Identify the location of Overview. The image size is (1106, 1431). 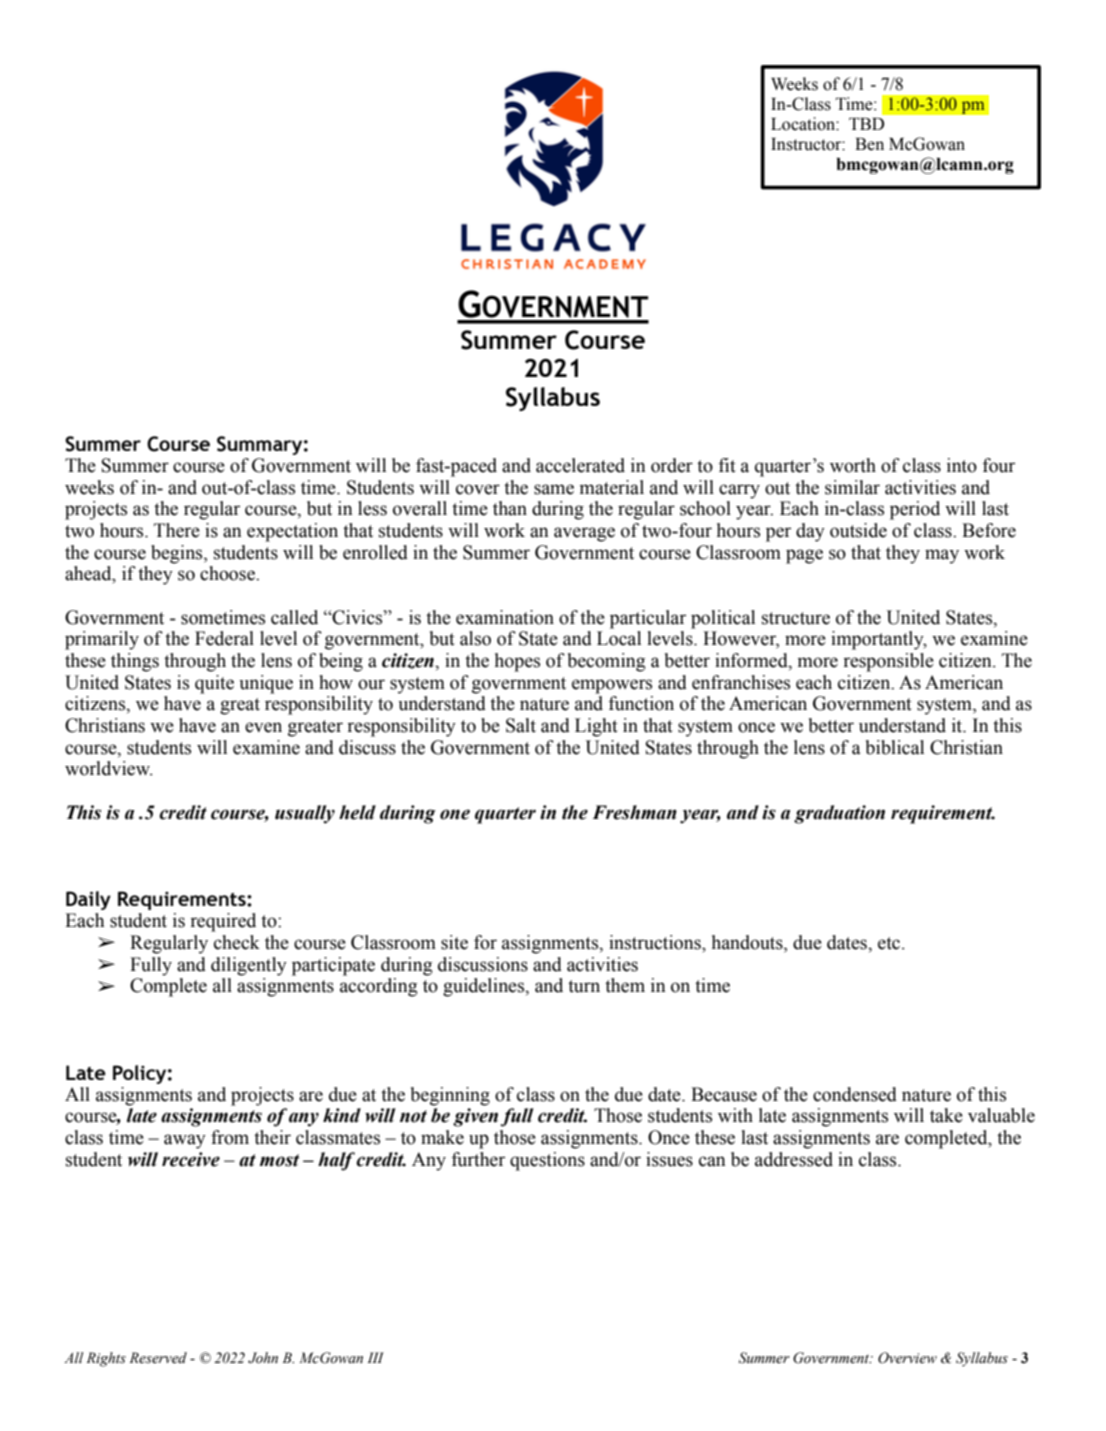
(907, 1358).
